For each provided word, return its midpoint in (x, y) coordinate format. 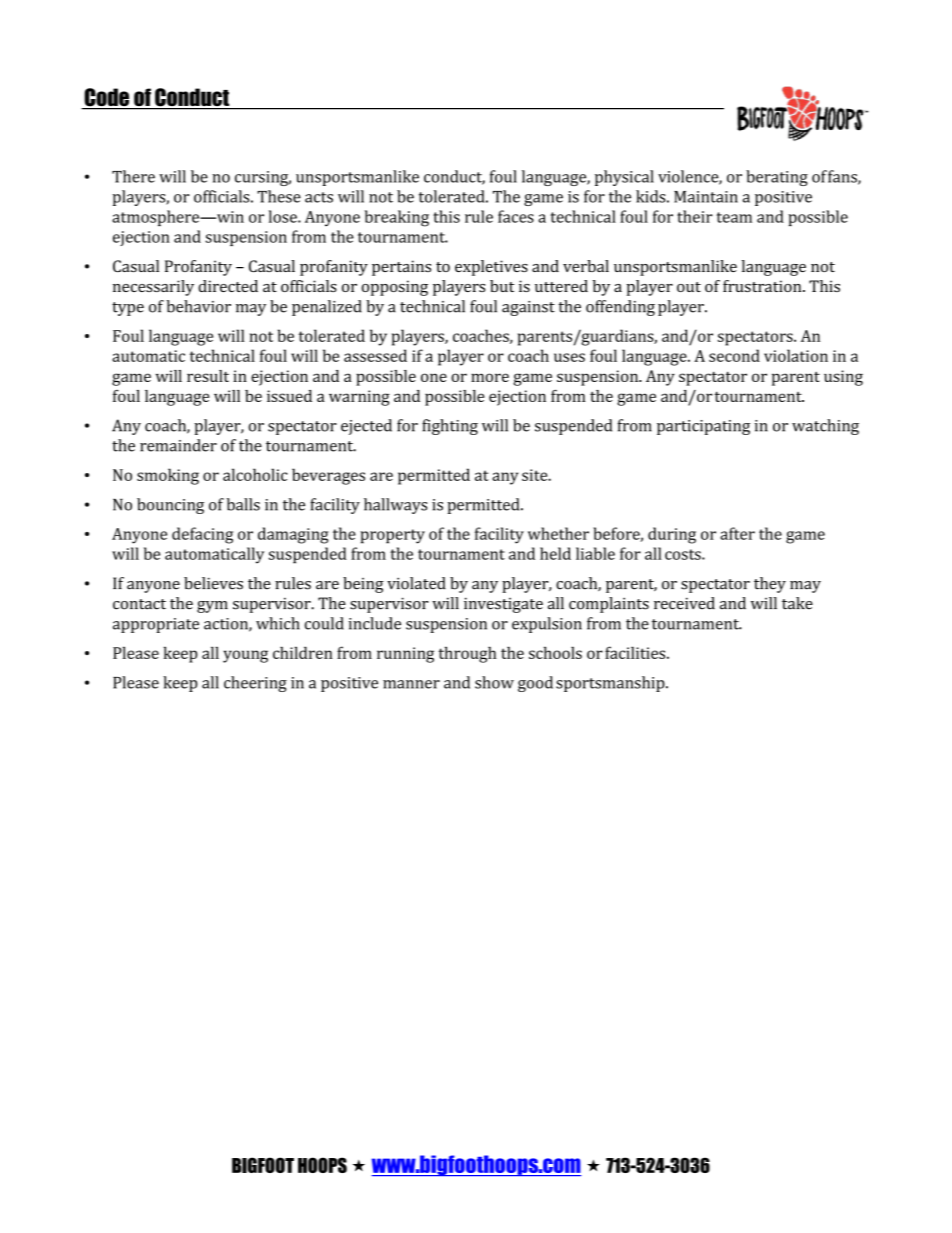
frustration (763, 286)
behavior (198, 306)
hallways (395, 506)
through (467, 654)
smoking (168, 476)
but (502, 286)
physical (624, 178)
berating (777, 178)
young (245, 656)
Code (107, 98)
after (737, 533)
